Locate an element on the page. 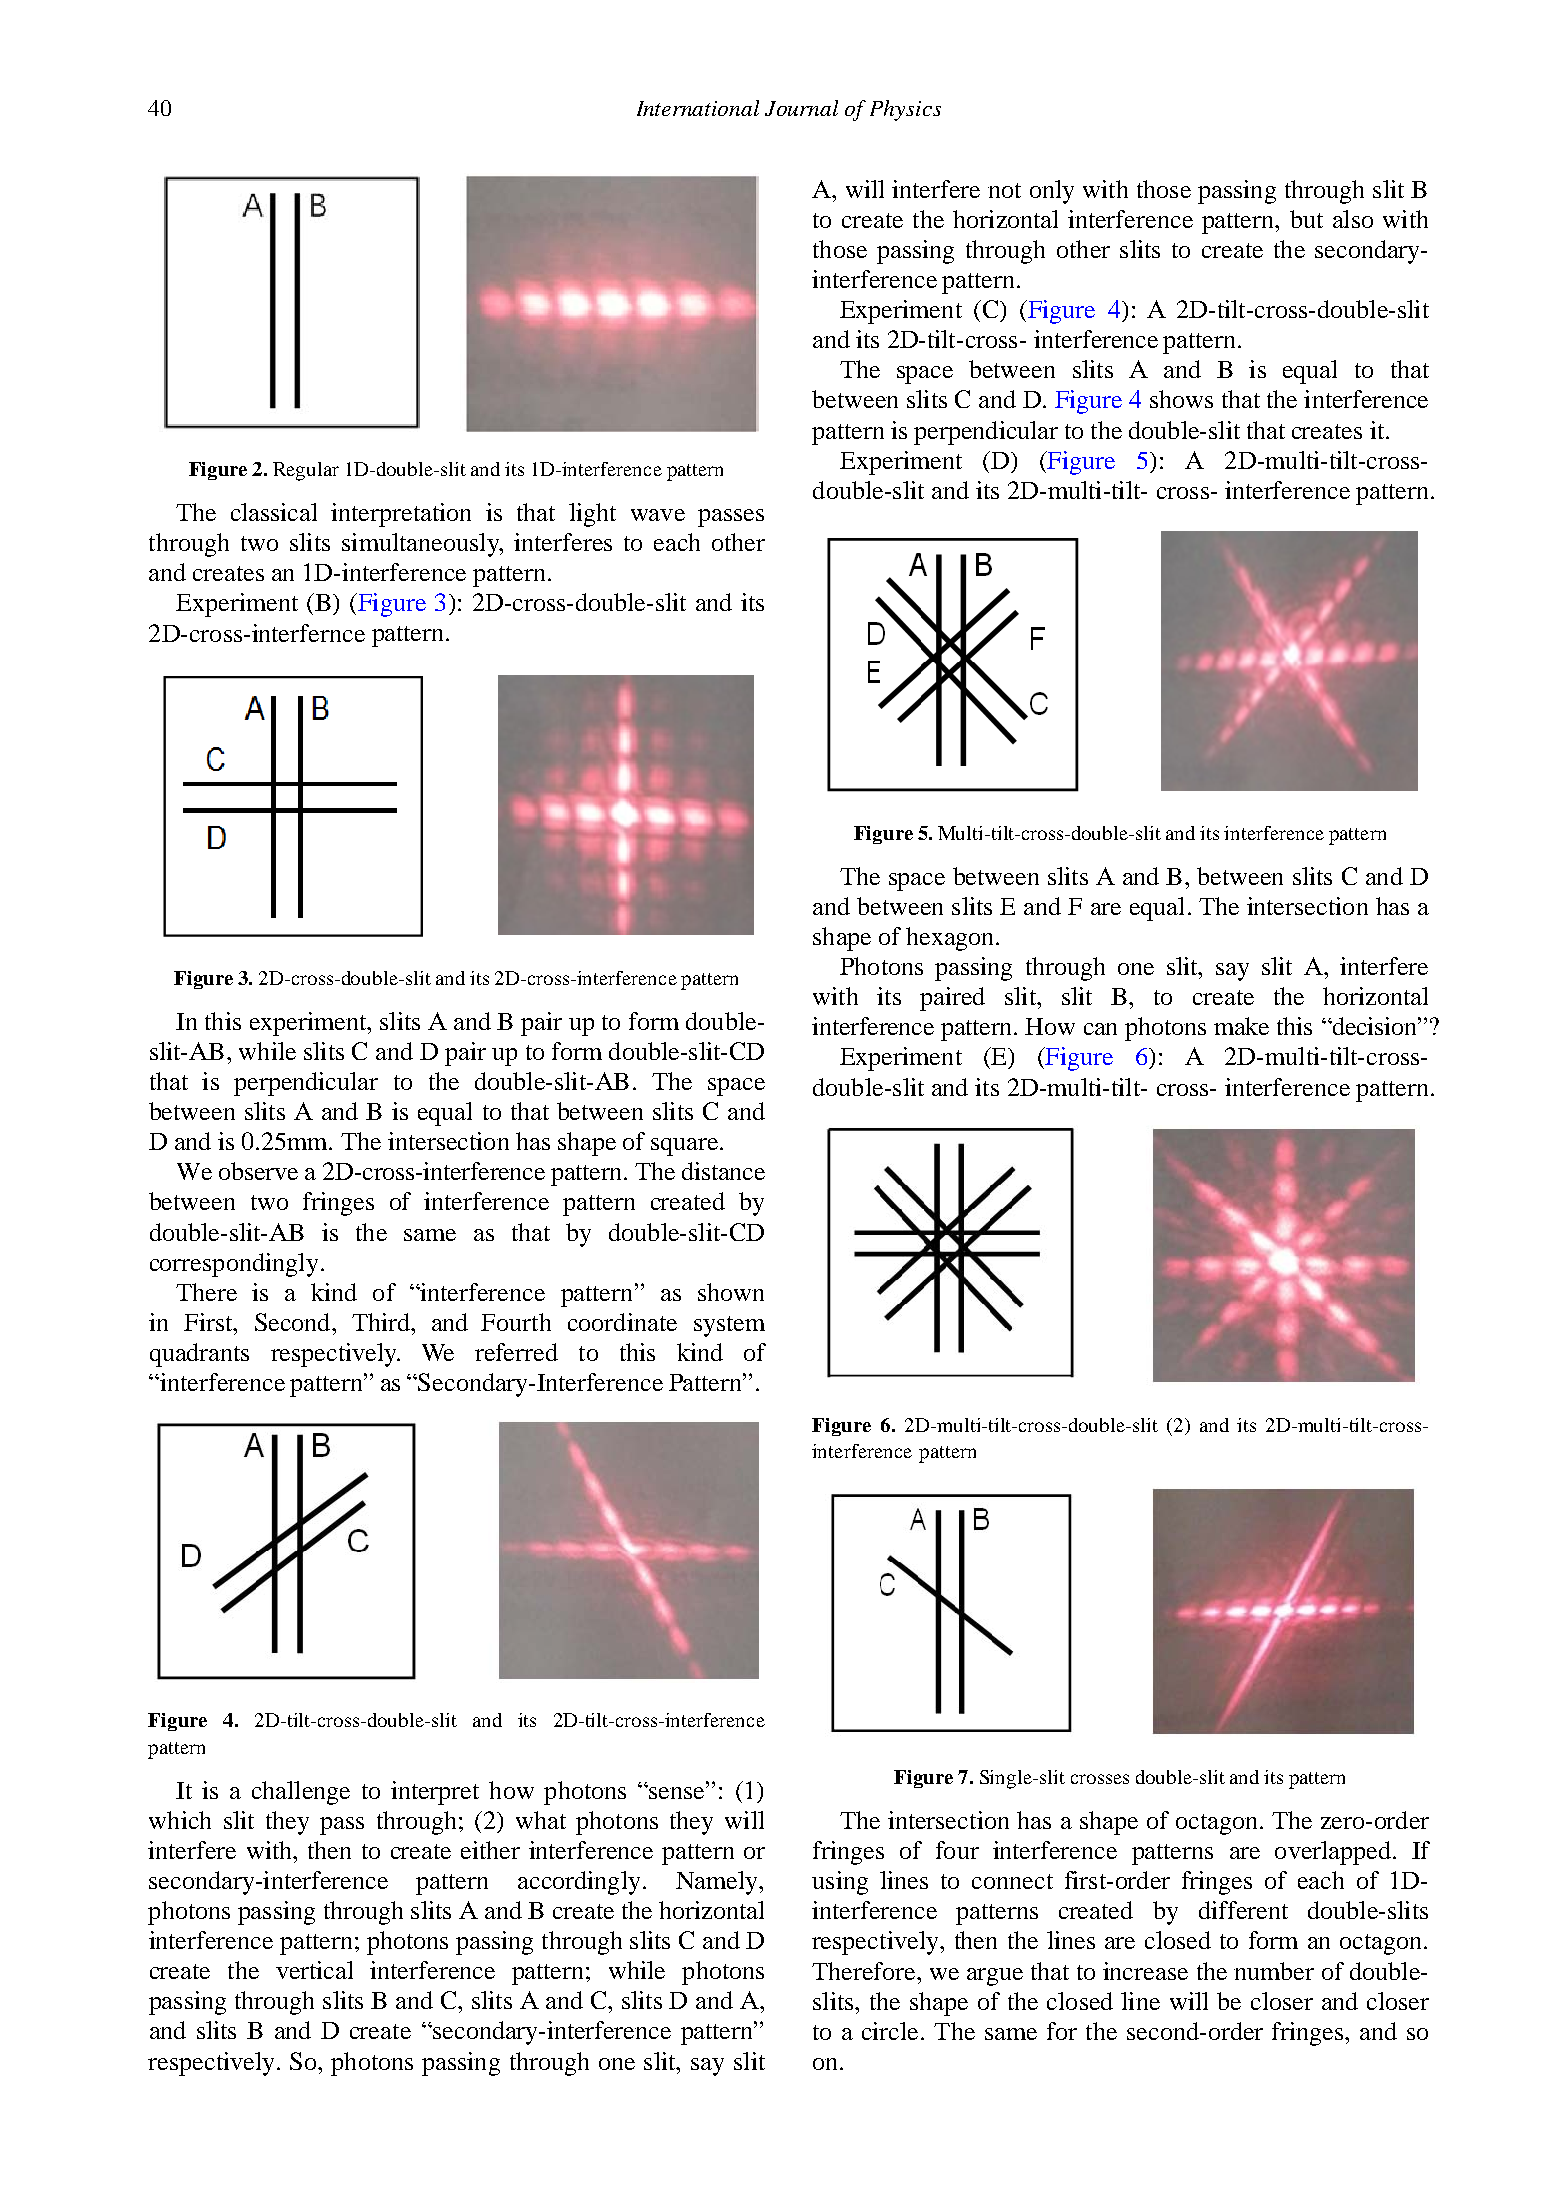 The width and height of the page is (1559, 2204). make is located at coordinates (1241, 1026).
